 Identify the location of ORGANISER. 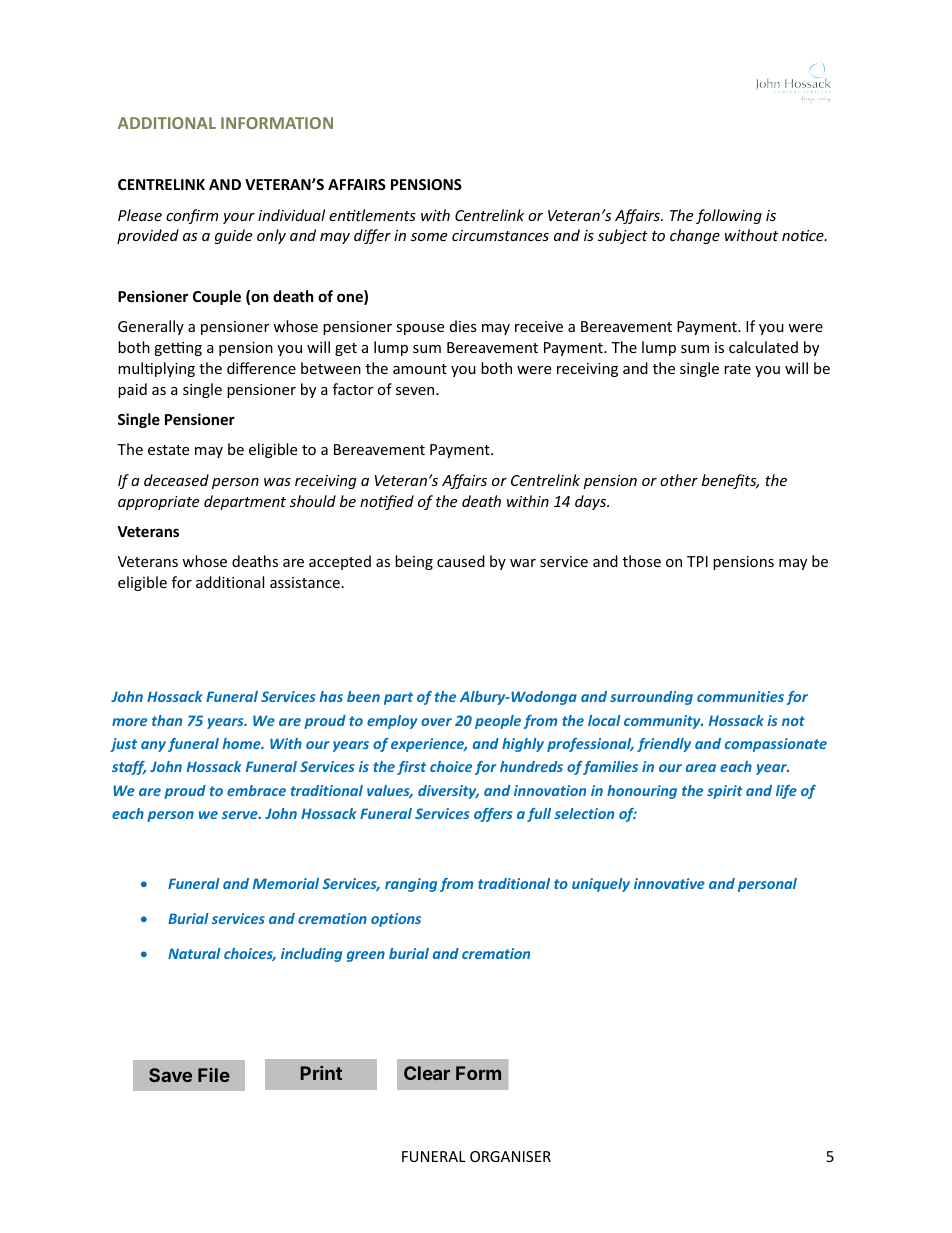
(510, 1156).
